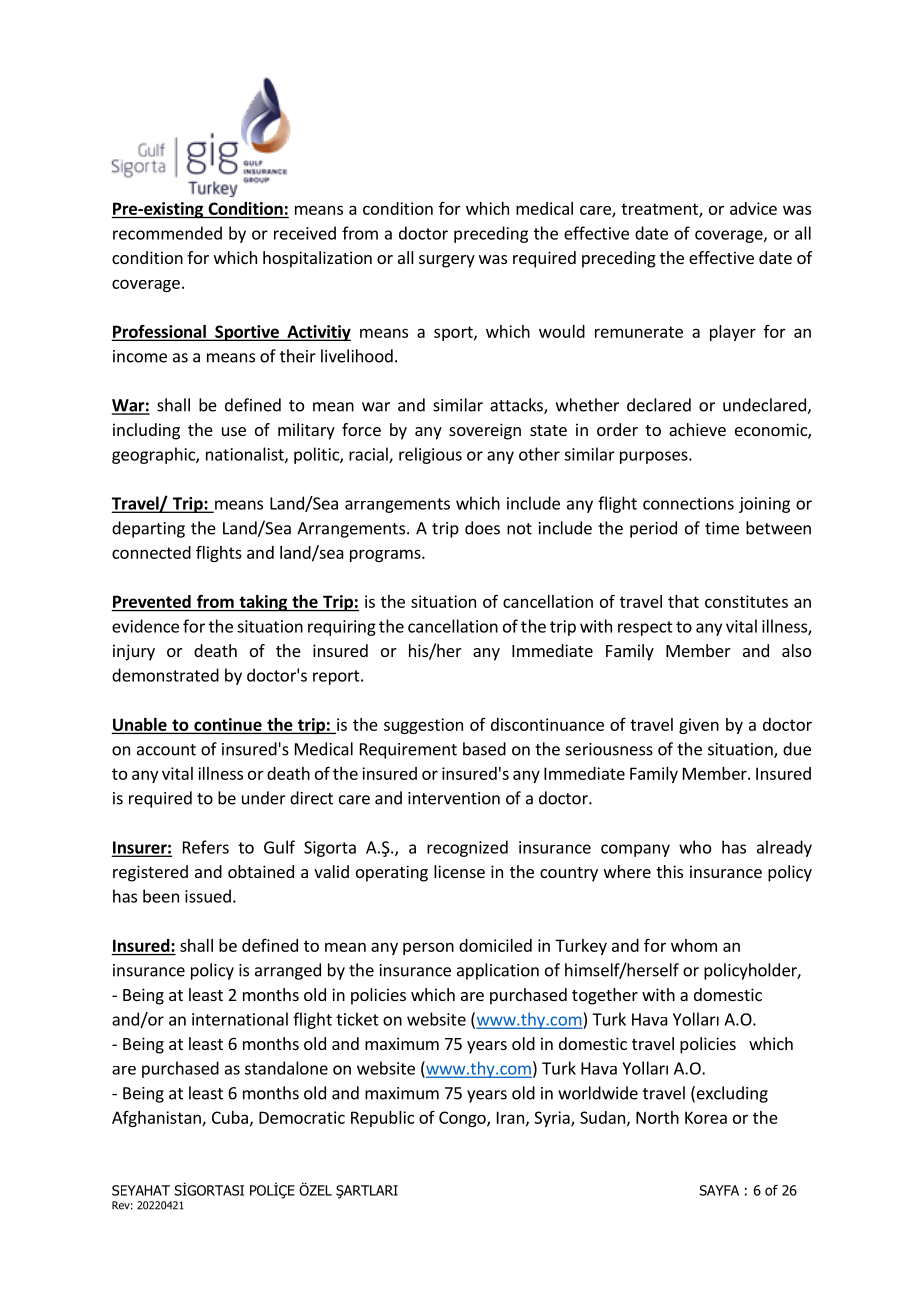 Image resolution: width=924 pixels, height=1308 pixels. What do you see at coordinates (706, 1117) in the image?
I see `Korea` at bounding box center [706, 1117].
